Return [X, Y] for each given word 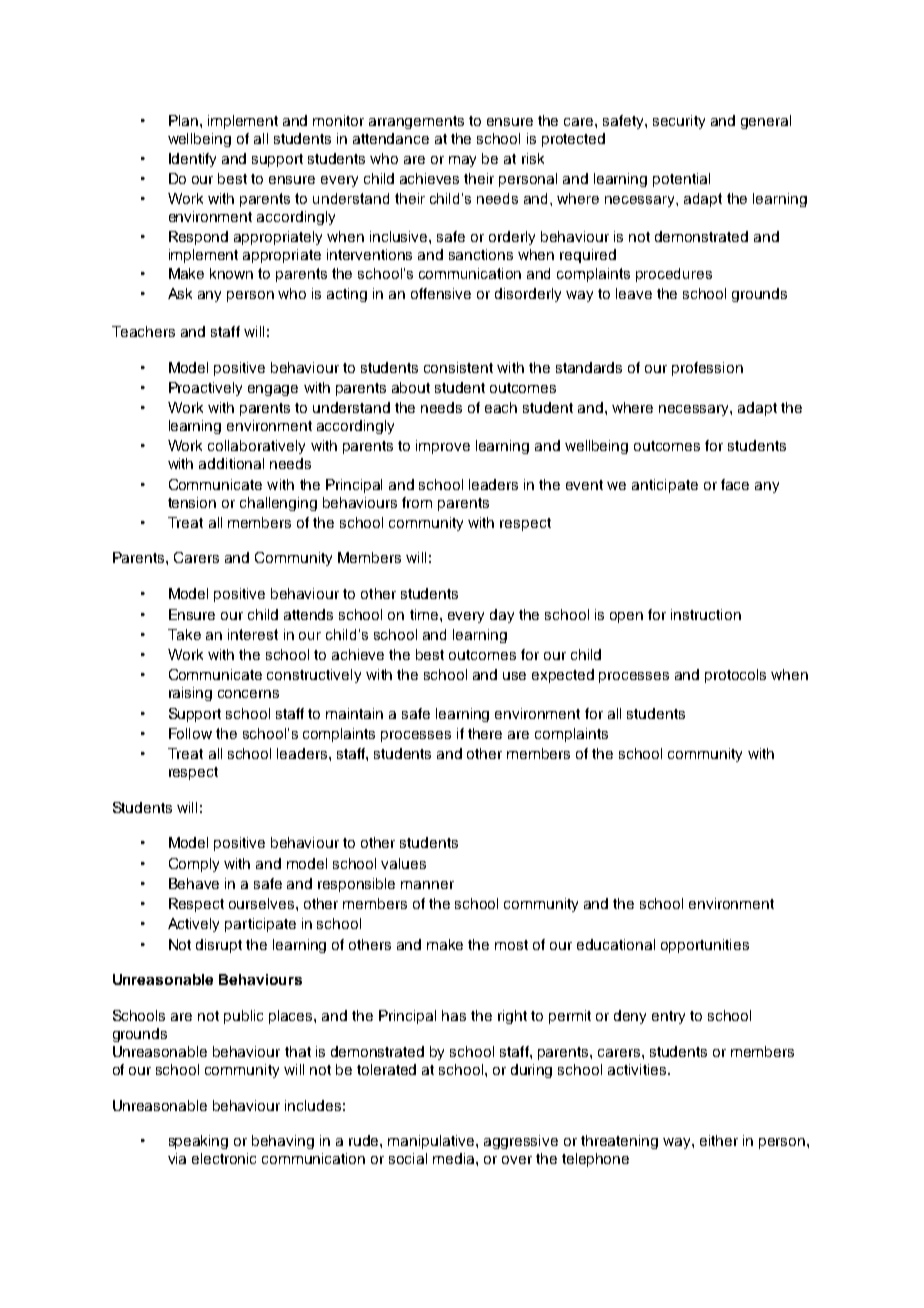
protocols [735, 676]
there [485, 733]
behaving [283, 1142]
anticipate [665, 486]
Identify [192, 160]
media [455, 1158]
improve [443, 447]
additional [231, 463]
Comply [194, 865]
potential [681, 180]
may [462, 161]
